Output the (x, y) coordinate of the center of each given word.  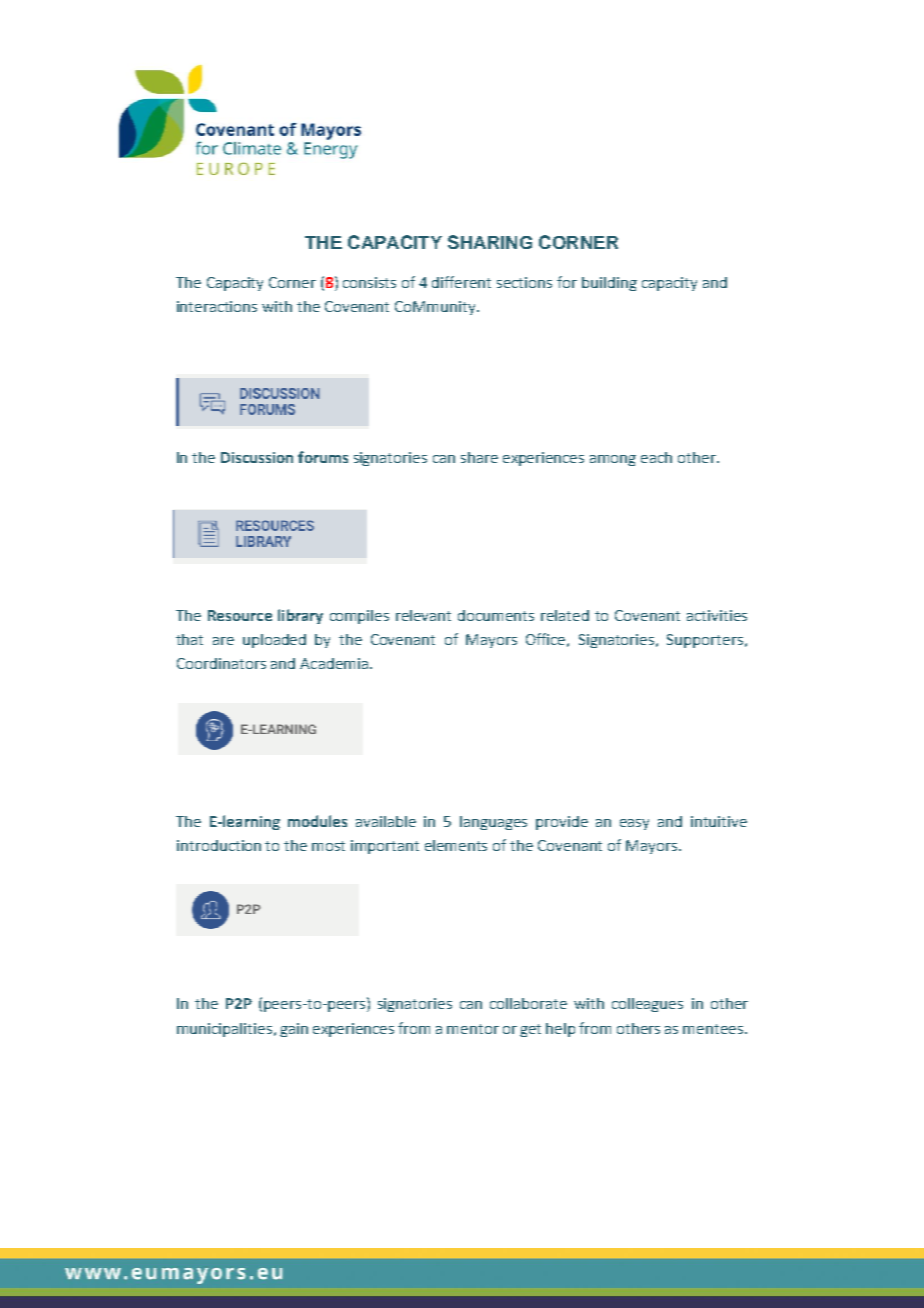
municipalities (224, 1030)
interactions (217, 306)
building (609, 284)
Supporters (705, 641)
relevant (423, 615)
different (461, 282)
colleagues (647, 1005)
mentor (473, 1029)
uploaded (274, 641)
